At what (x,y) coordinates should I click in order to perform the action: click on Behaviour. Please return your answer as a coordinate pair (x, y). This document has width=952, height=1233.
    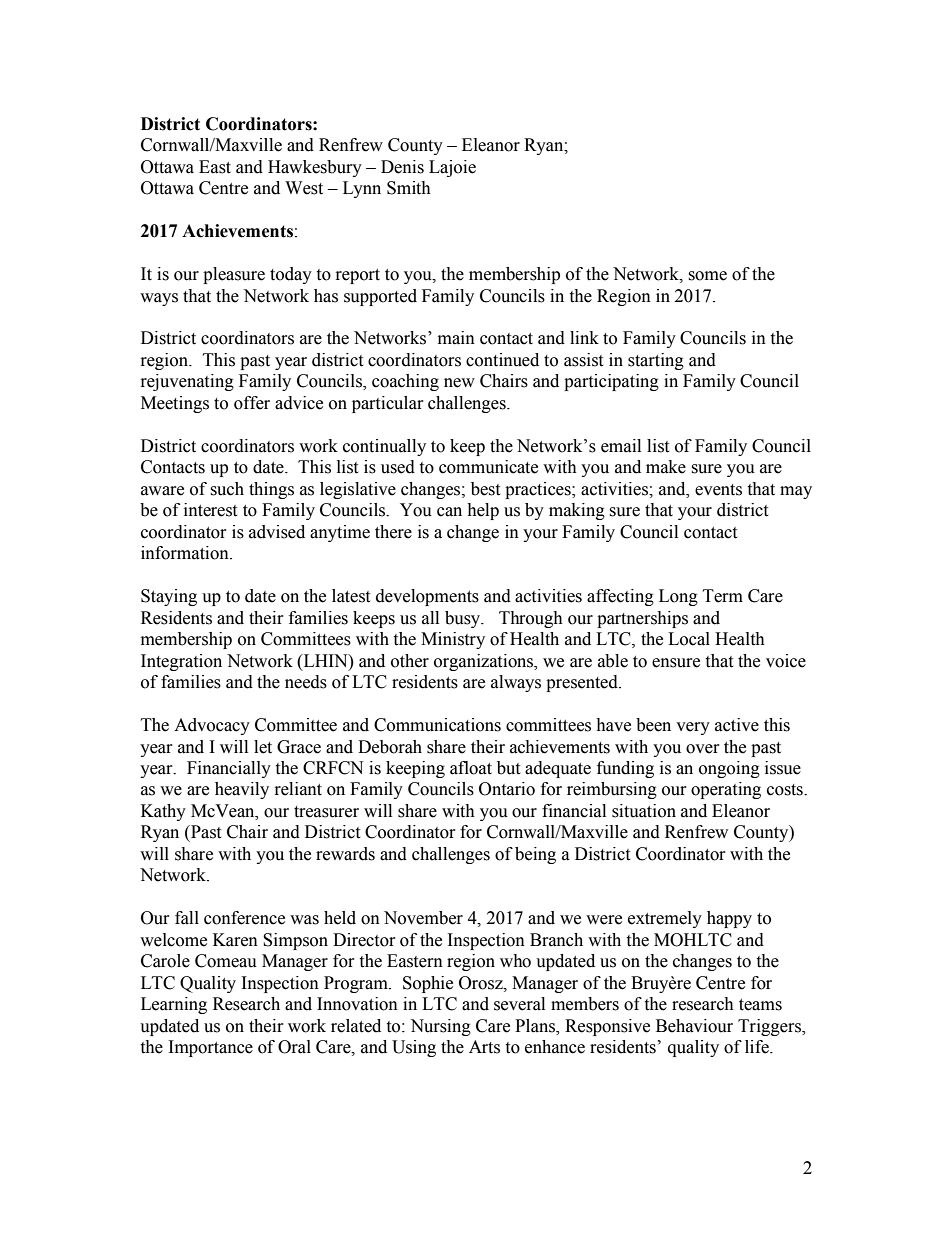
    Looking at the image, I should click on (694, 1026).
